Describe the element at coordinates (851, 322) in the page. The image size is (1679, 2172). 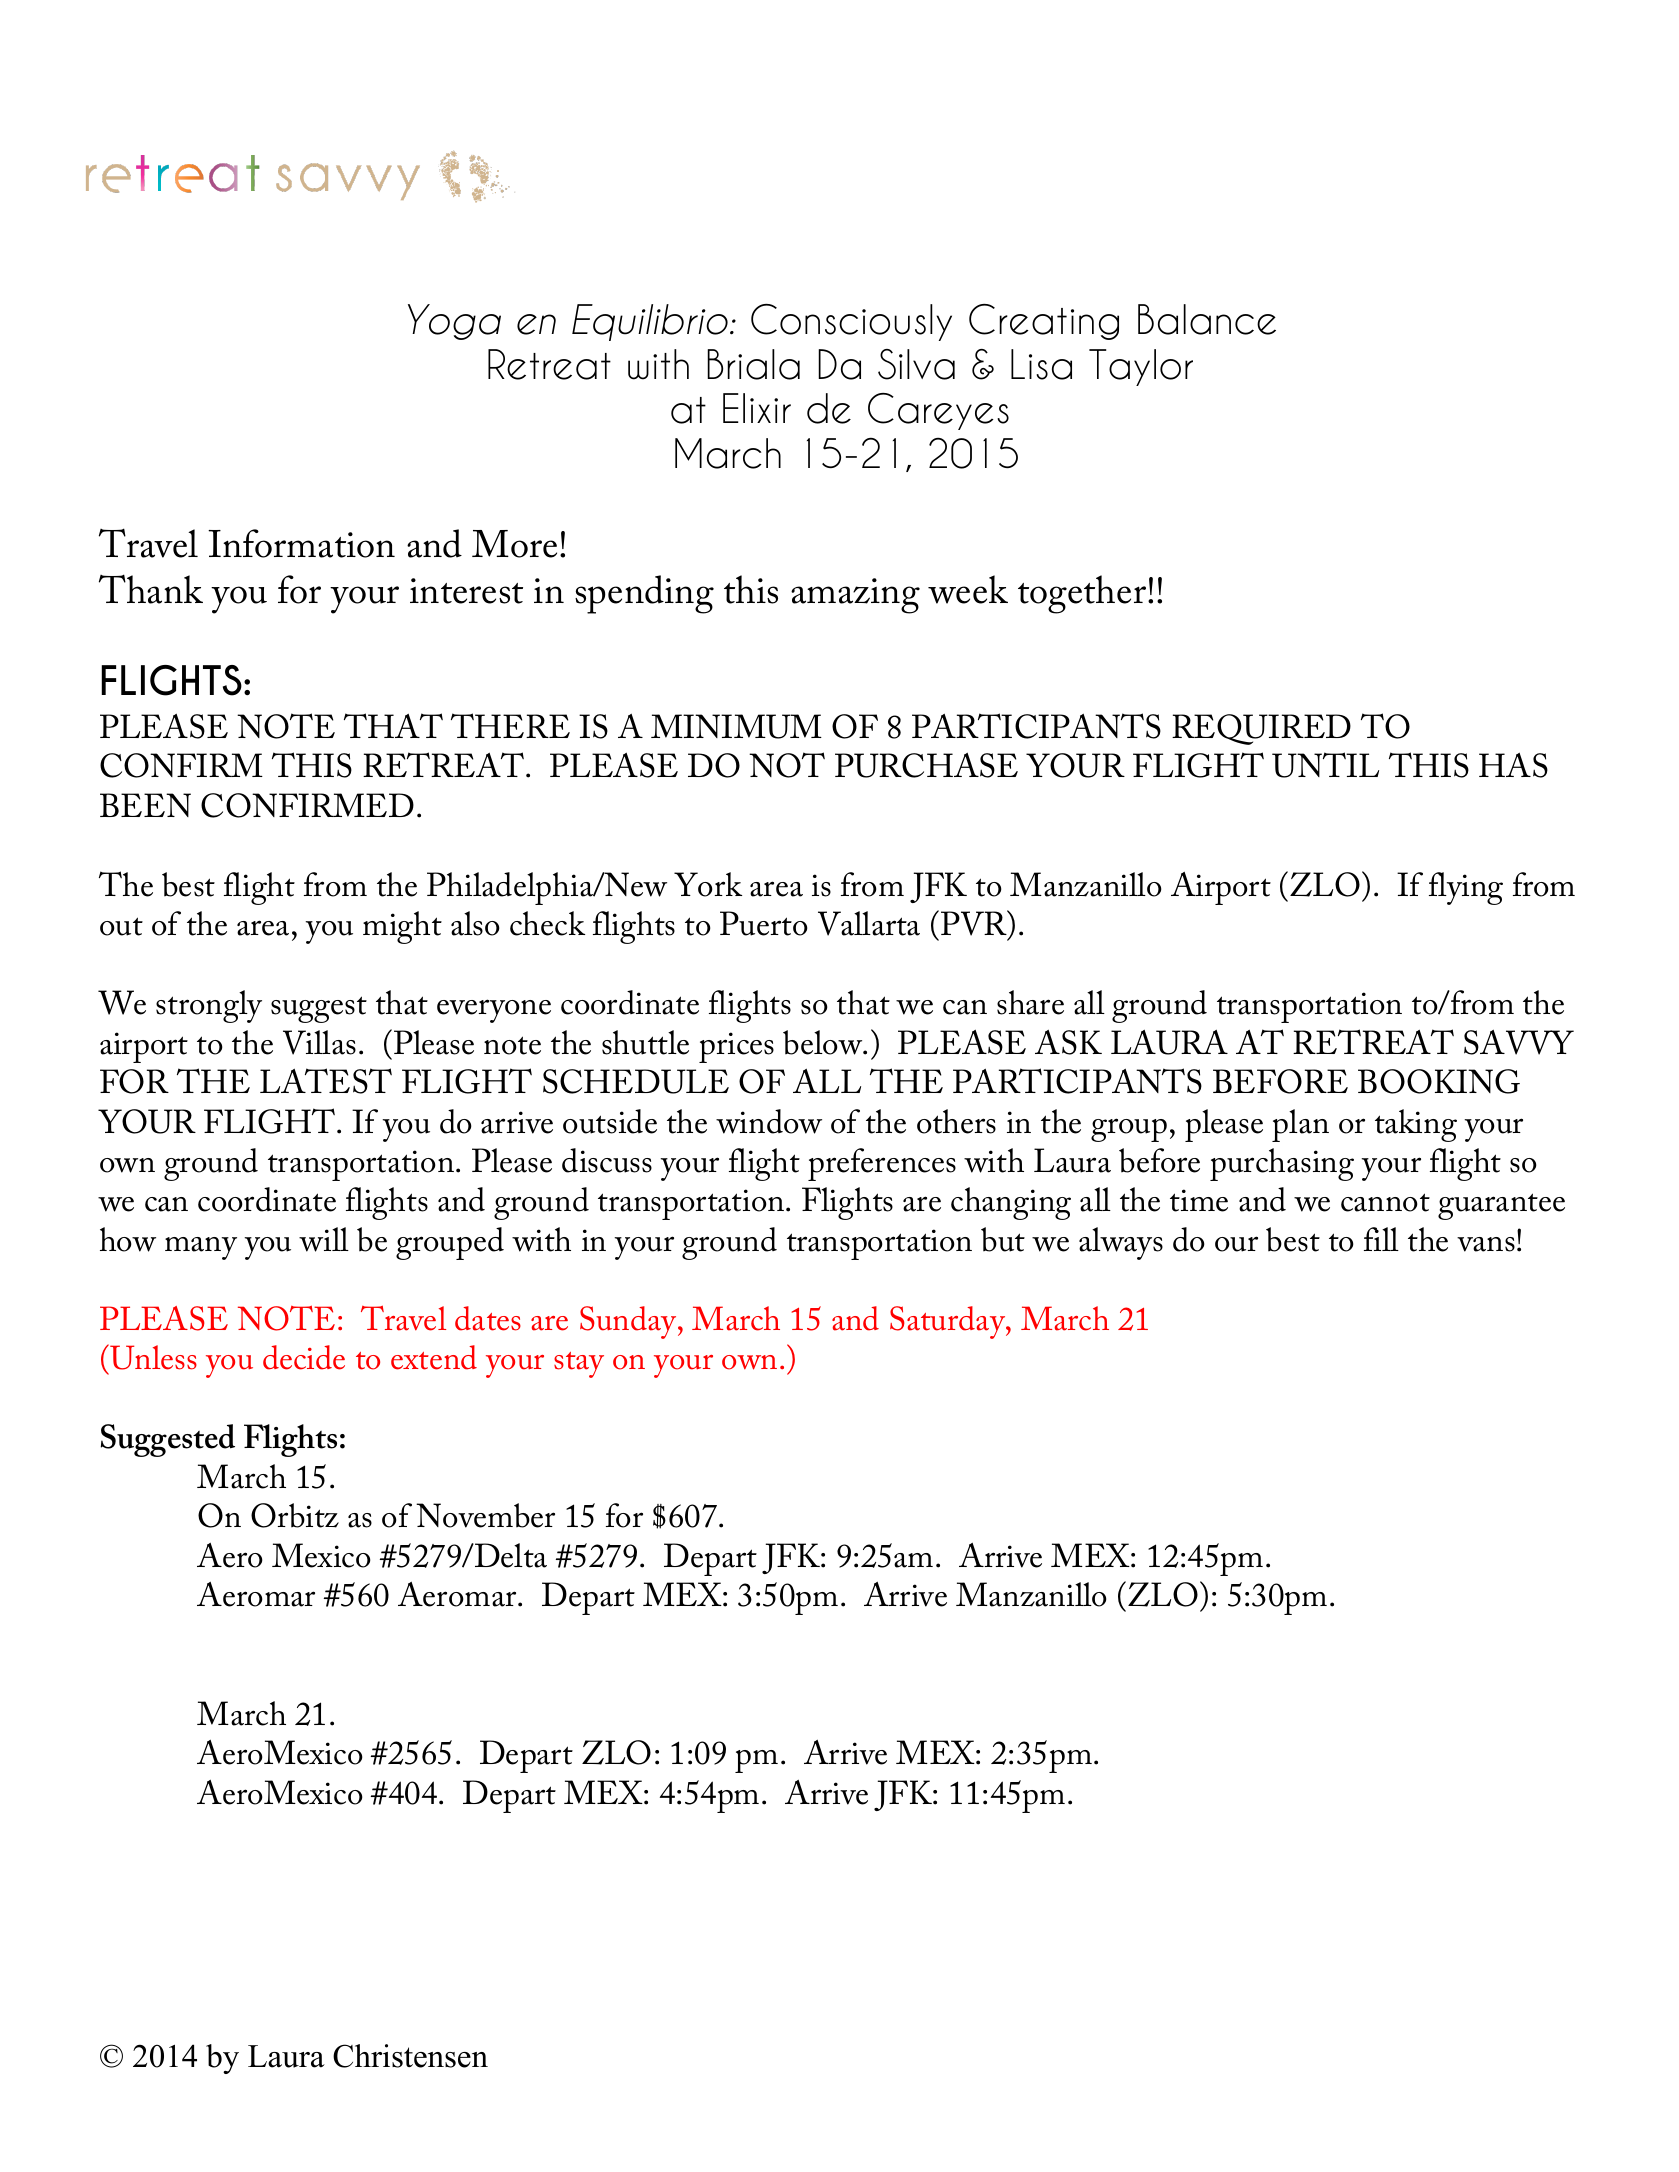
I see `Consciously` at that location.
